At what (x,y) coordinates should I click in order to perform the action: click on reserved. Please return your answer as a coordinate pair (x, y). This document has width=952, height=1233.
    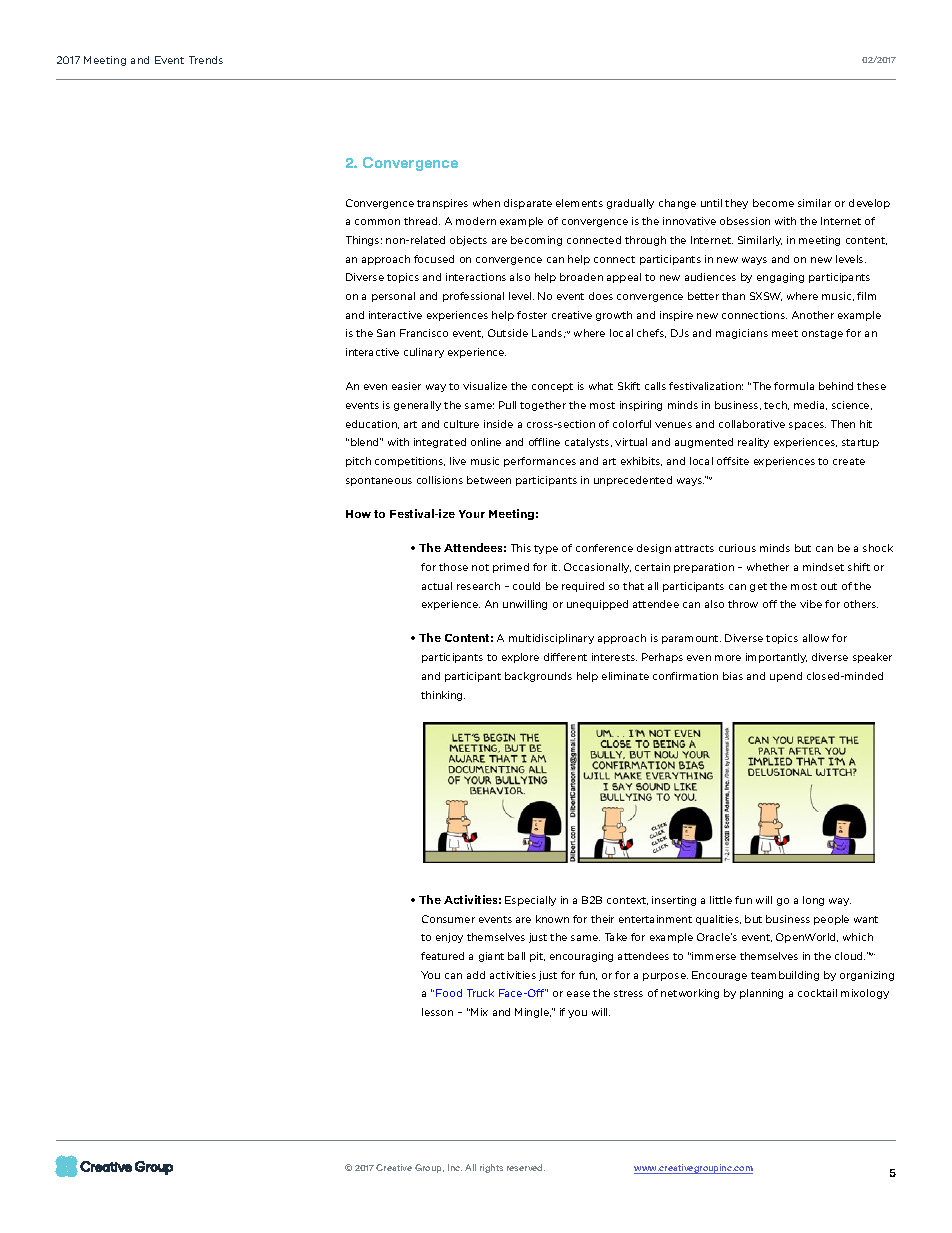
    Looking at the image, I should click on (526, 1167).
